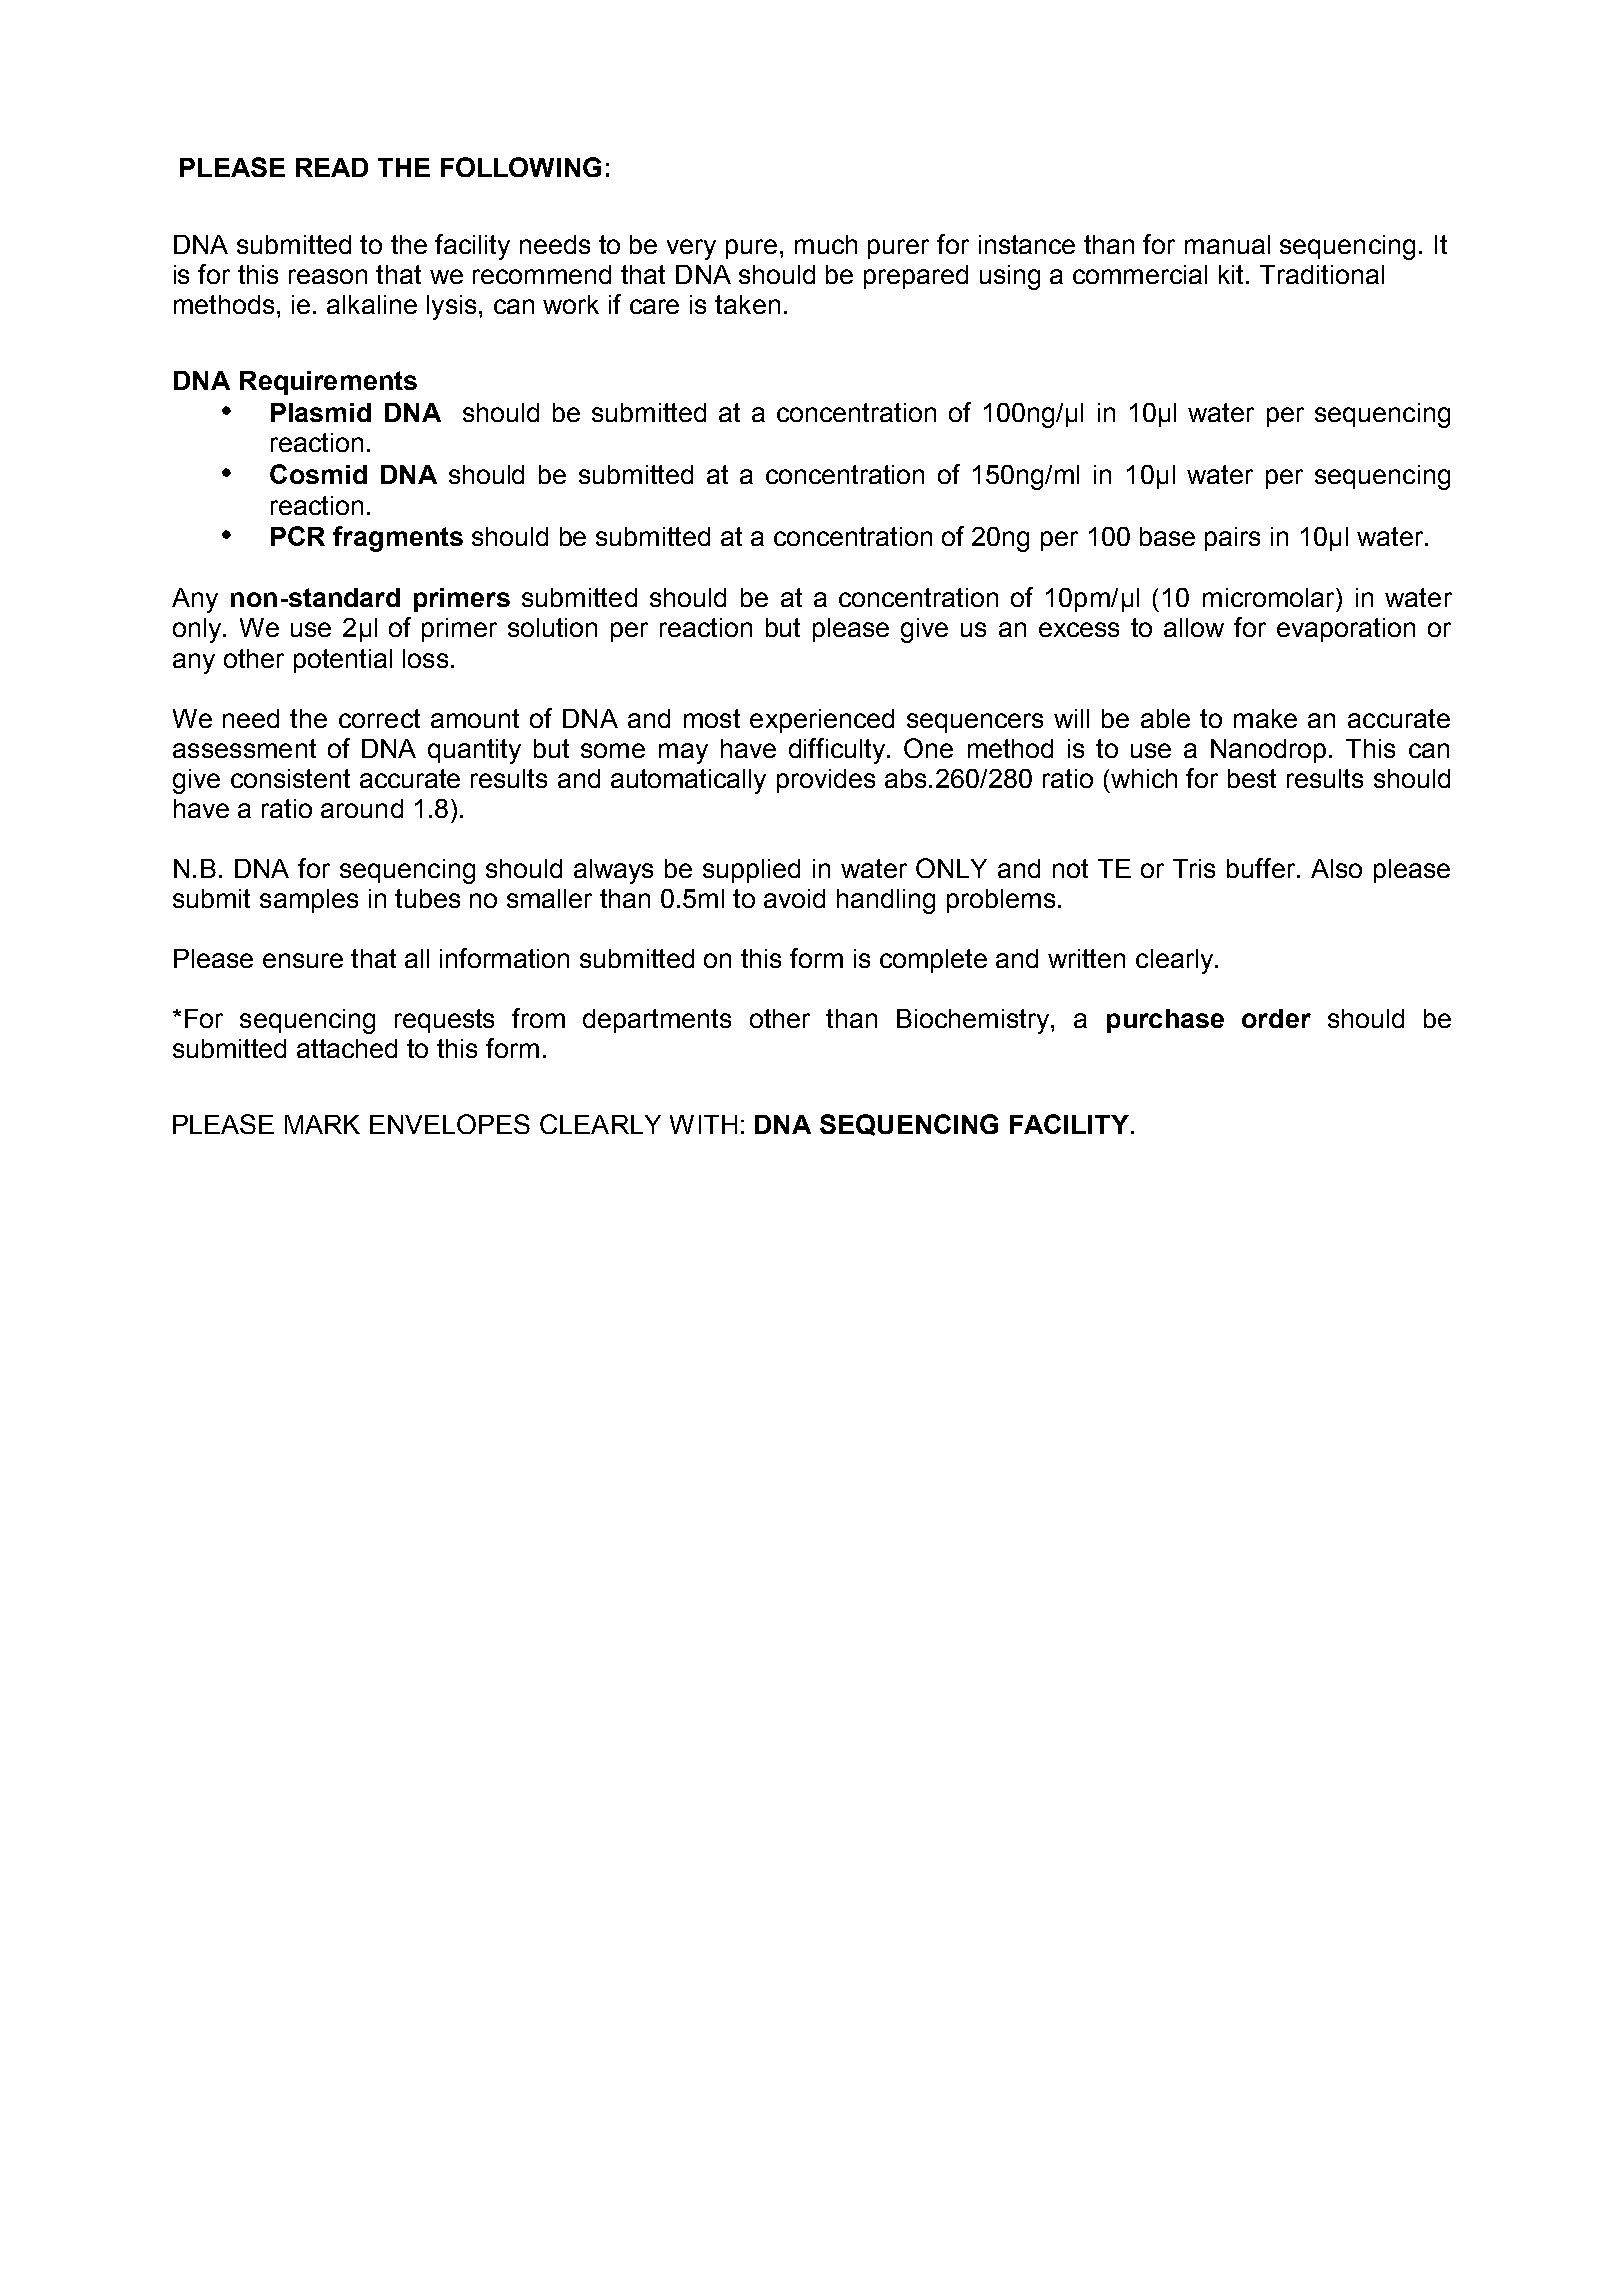 This screenshot has width=1604, height=2270. Describe the element at coordinates (552, 627) in the screenshot. I see `solution` at that location.
